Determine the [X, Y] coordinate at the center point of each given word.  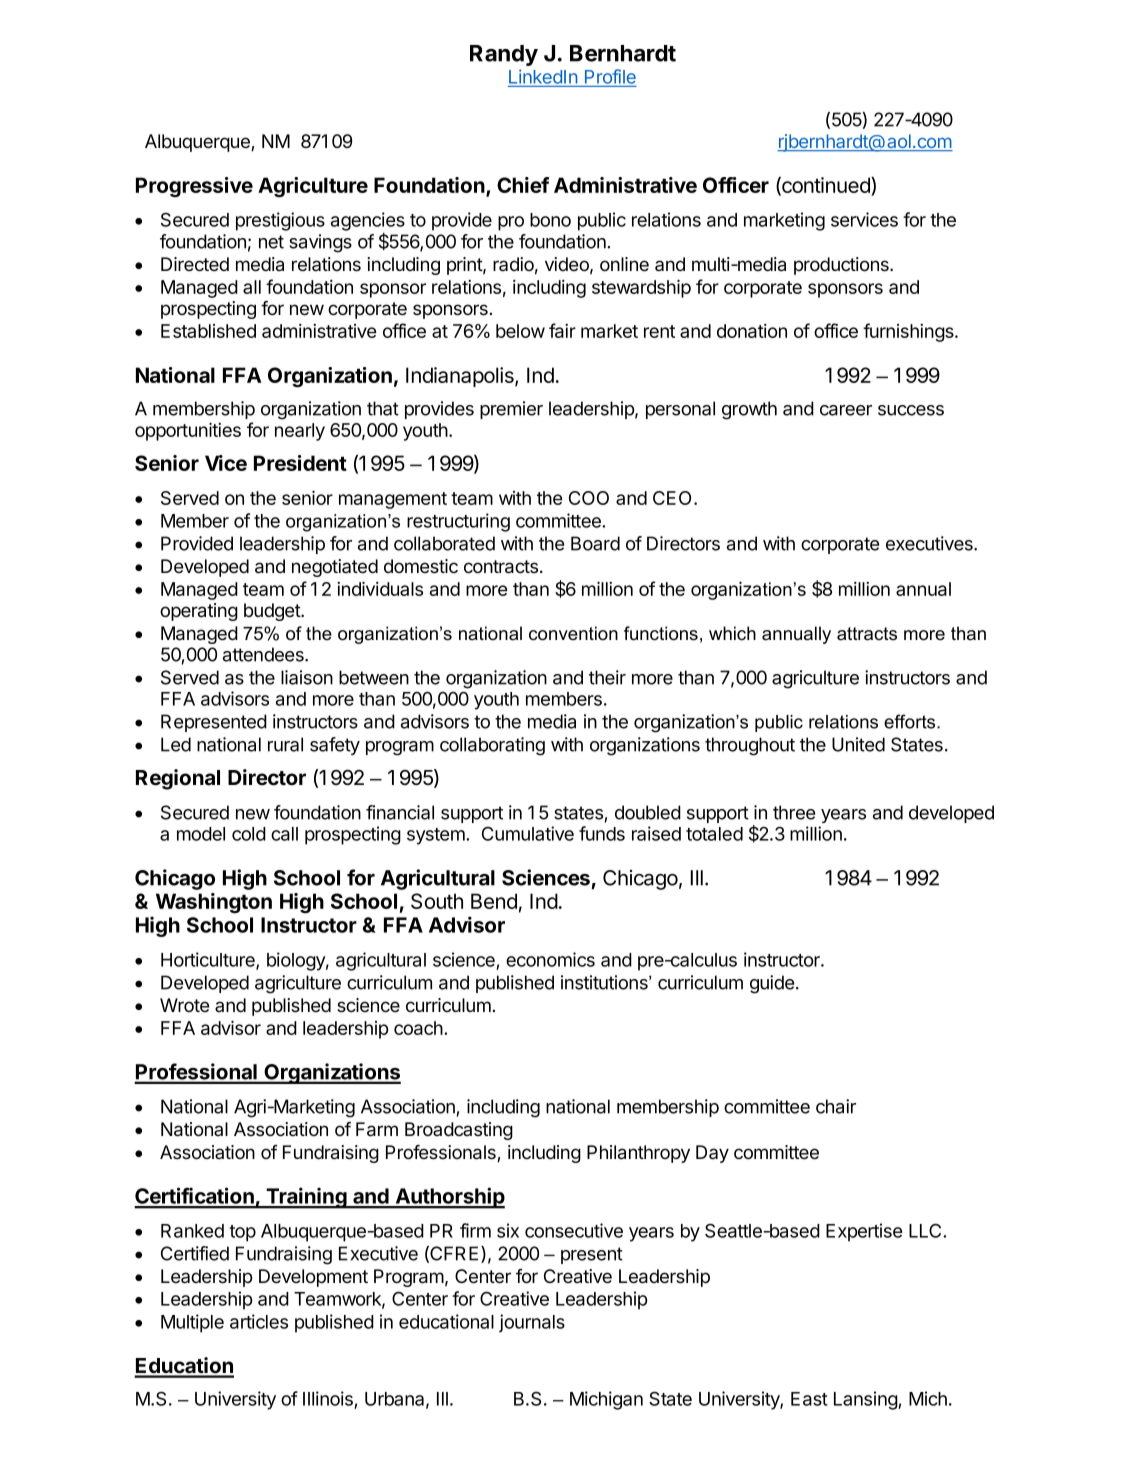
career [846, 410]
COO [589, 498]
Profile [610, 76]
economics [550, 959]
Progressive [194, 187]
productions [842, 266]
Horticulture [209, 960]
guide [772, 984]
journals [532, 1323]
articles [259, 1321]
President [300, 463]
